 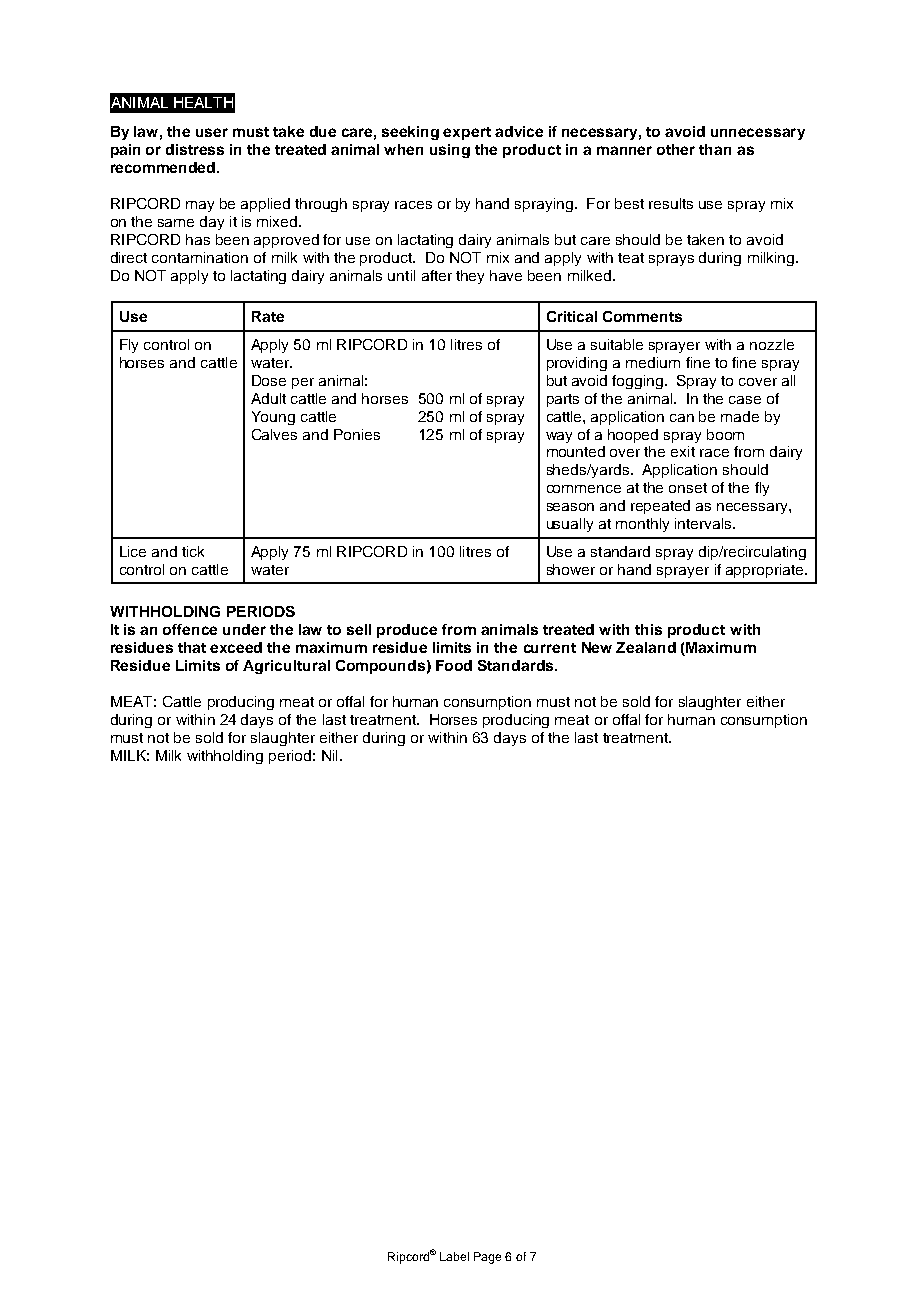 What do you see at coordinates (676, 149) in the page?
I see `other` at bounding box center [676, 149].
